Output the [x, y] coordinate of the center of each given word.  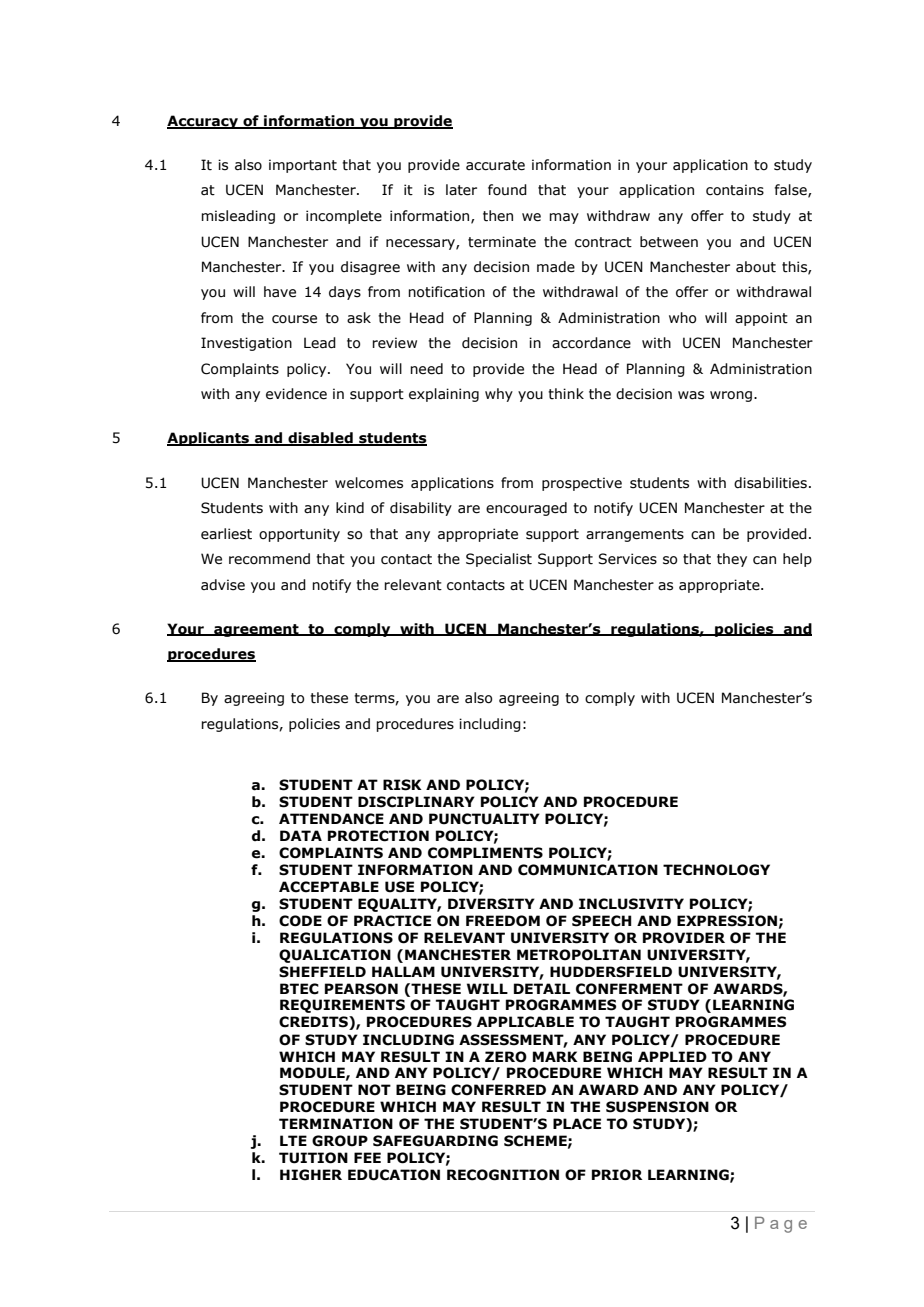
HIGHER [311, 1175]
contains [735, 190]
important [303, 166]
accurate [495, 165]
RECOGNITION [503, 1175]
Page [781, 1225]
